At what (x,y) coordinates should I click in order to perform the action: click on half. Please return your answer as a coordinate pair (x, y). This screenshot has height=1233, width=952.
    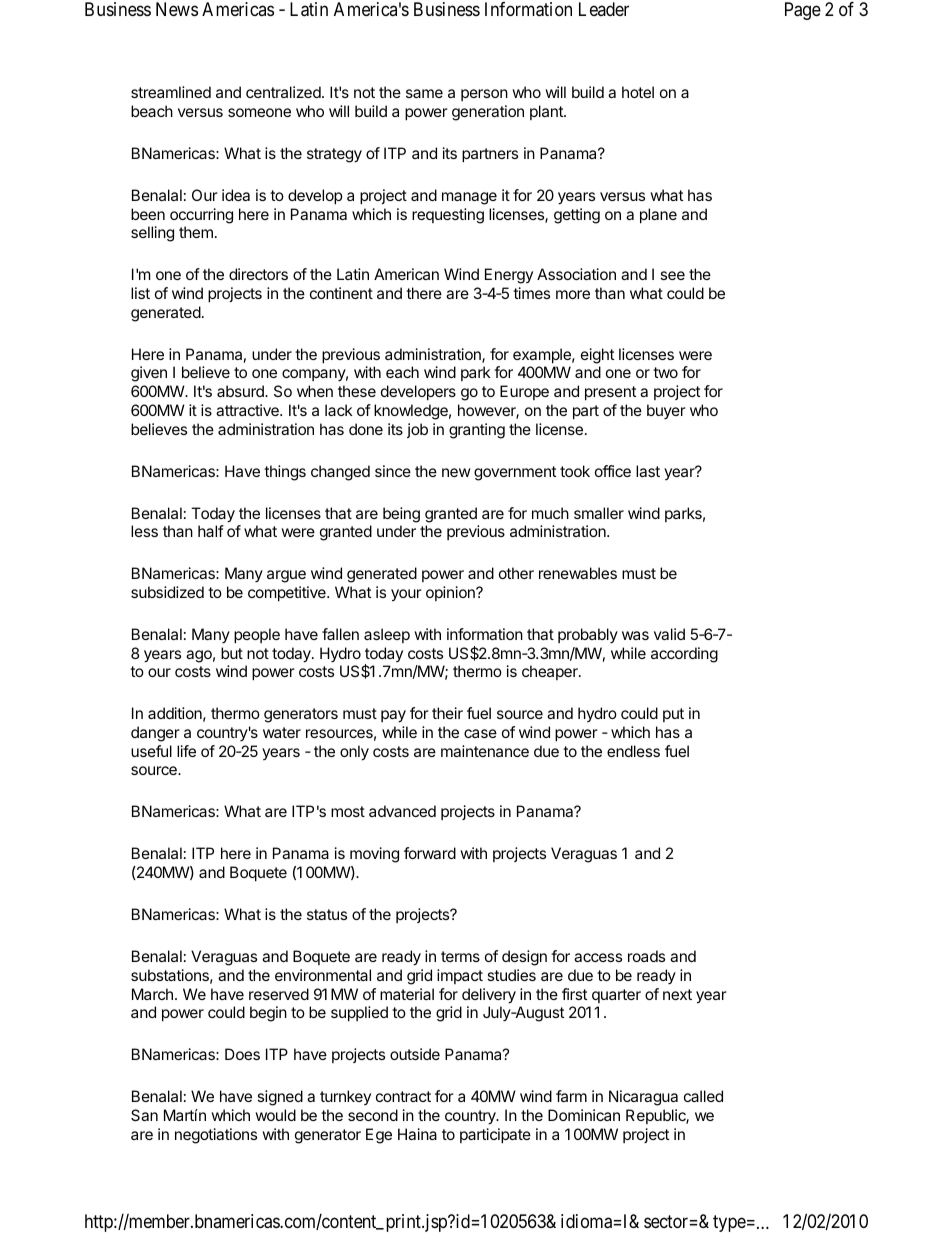
    Looking at the image, I should click on (211, 531).
